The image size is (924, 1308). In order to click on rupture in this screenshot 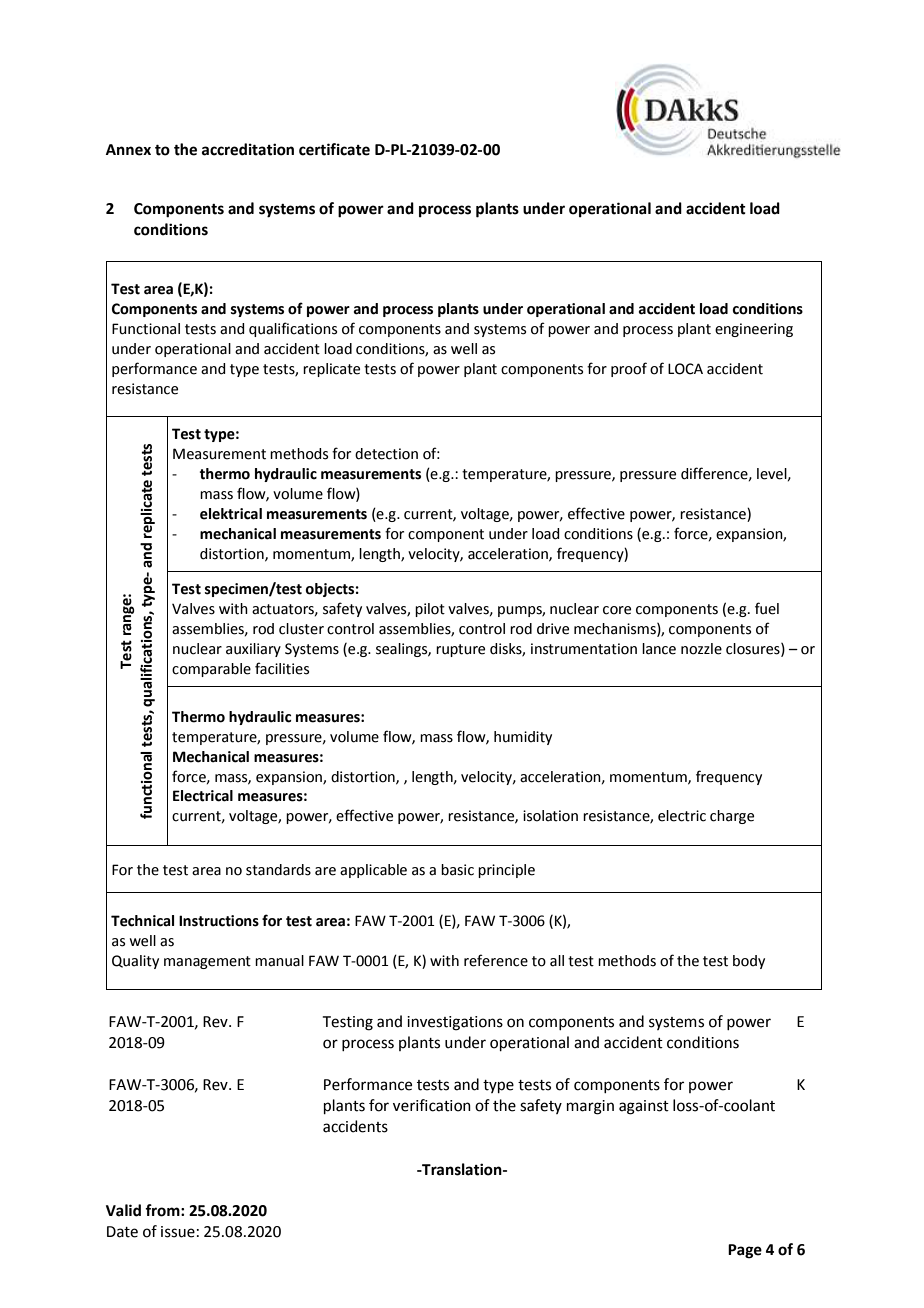, I will do `click(460, 650)`.
